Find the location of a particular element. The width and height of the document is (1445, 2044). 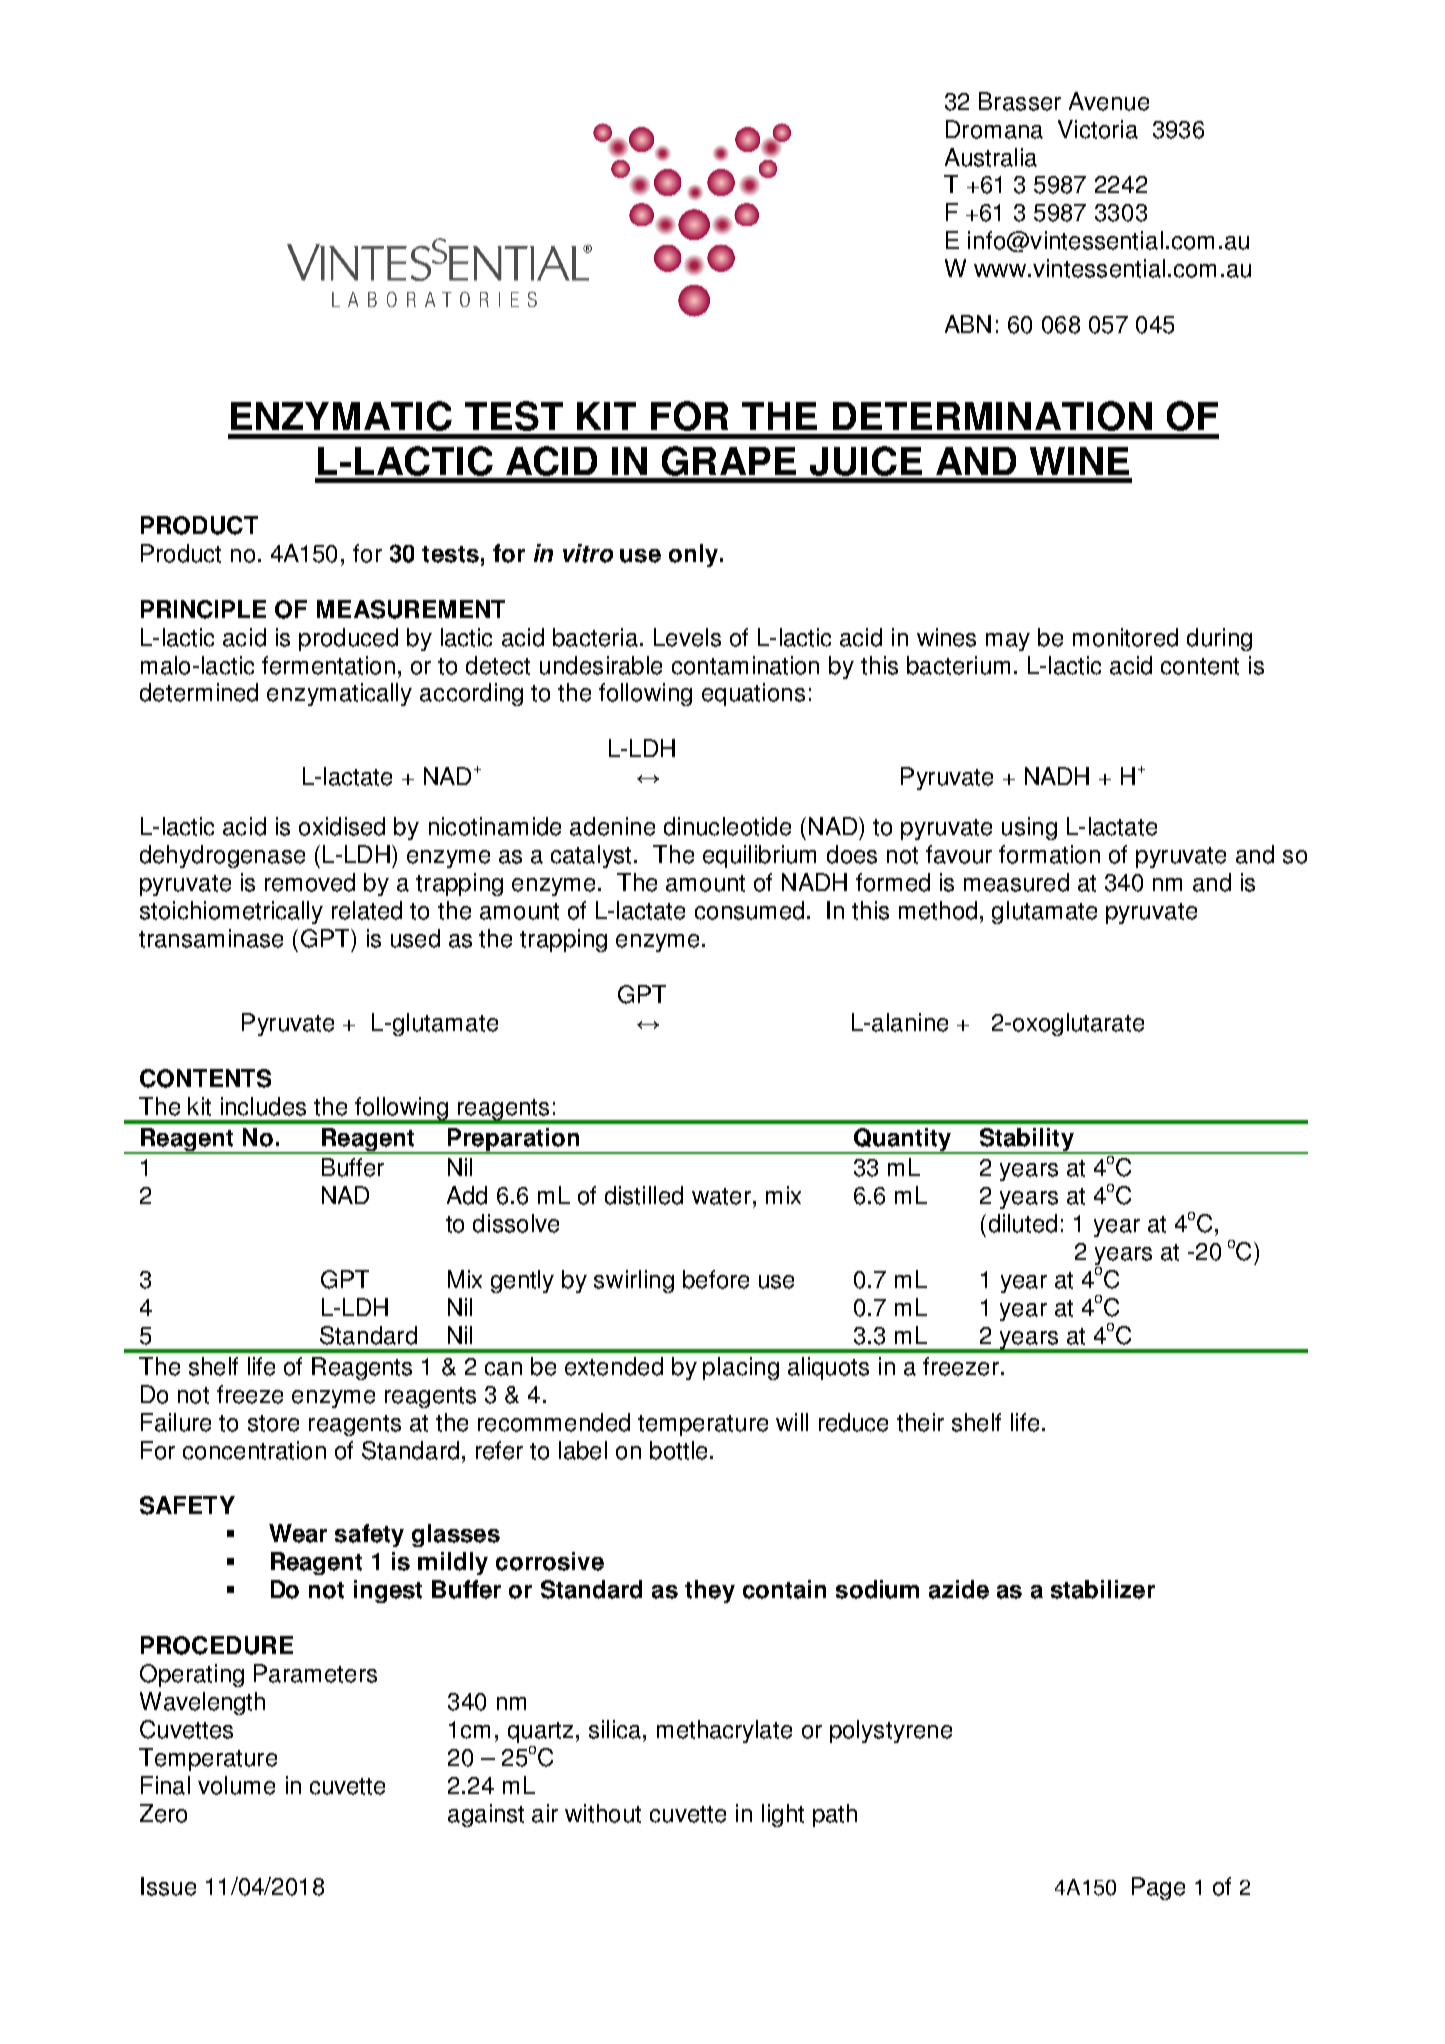

diluted is located at coordinates (1023, 1223).
